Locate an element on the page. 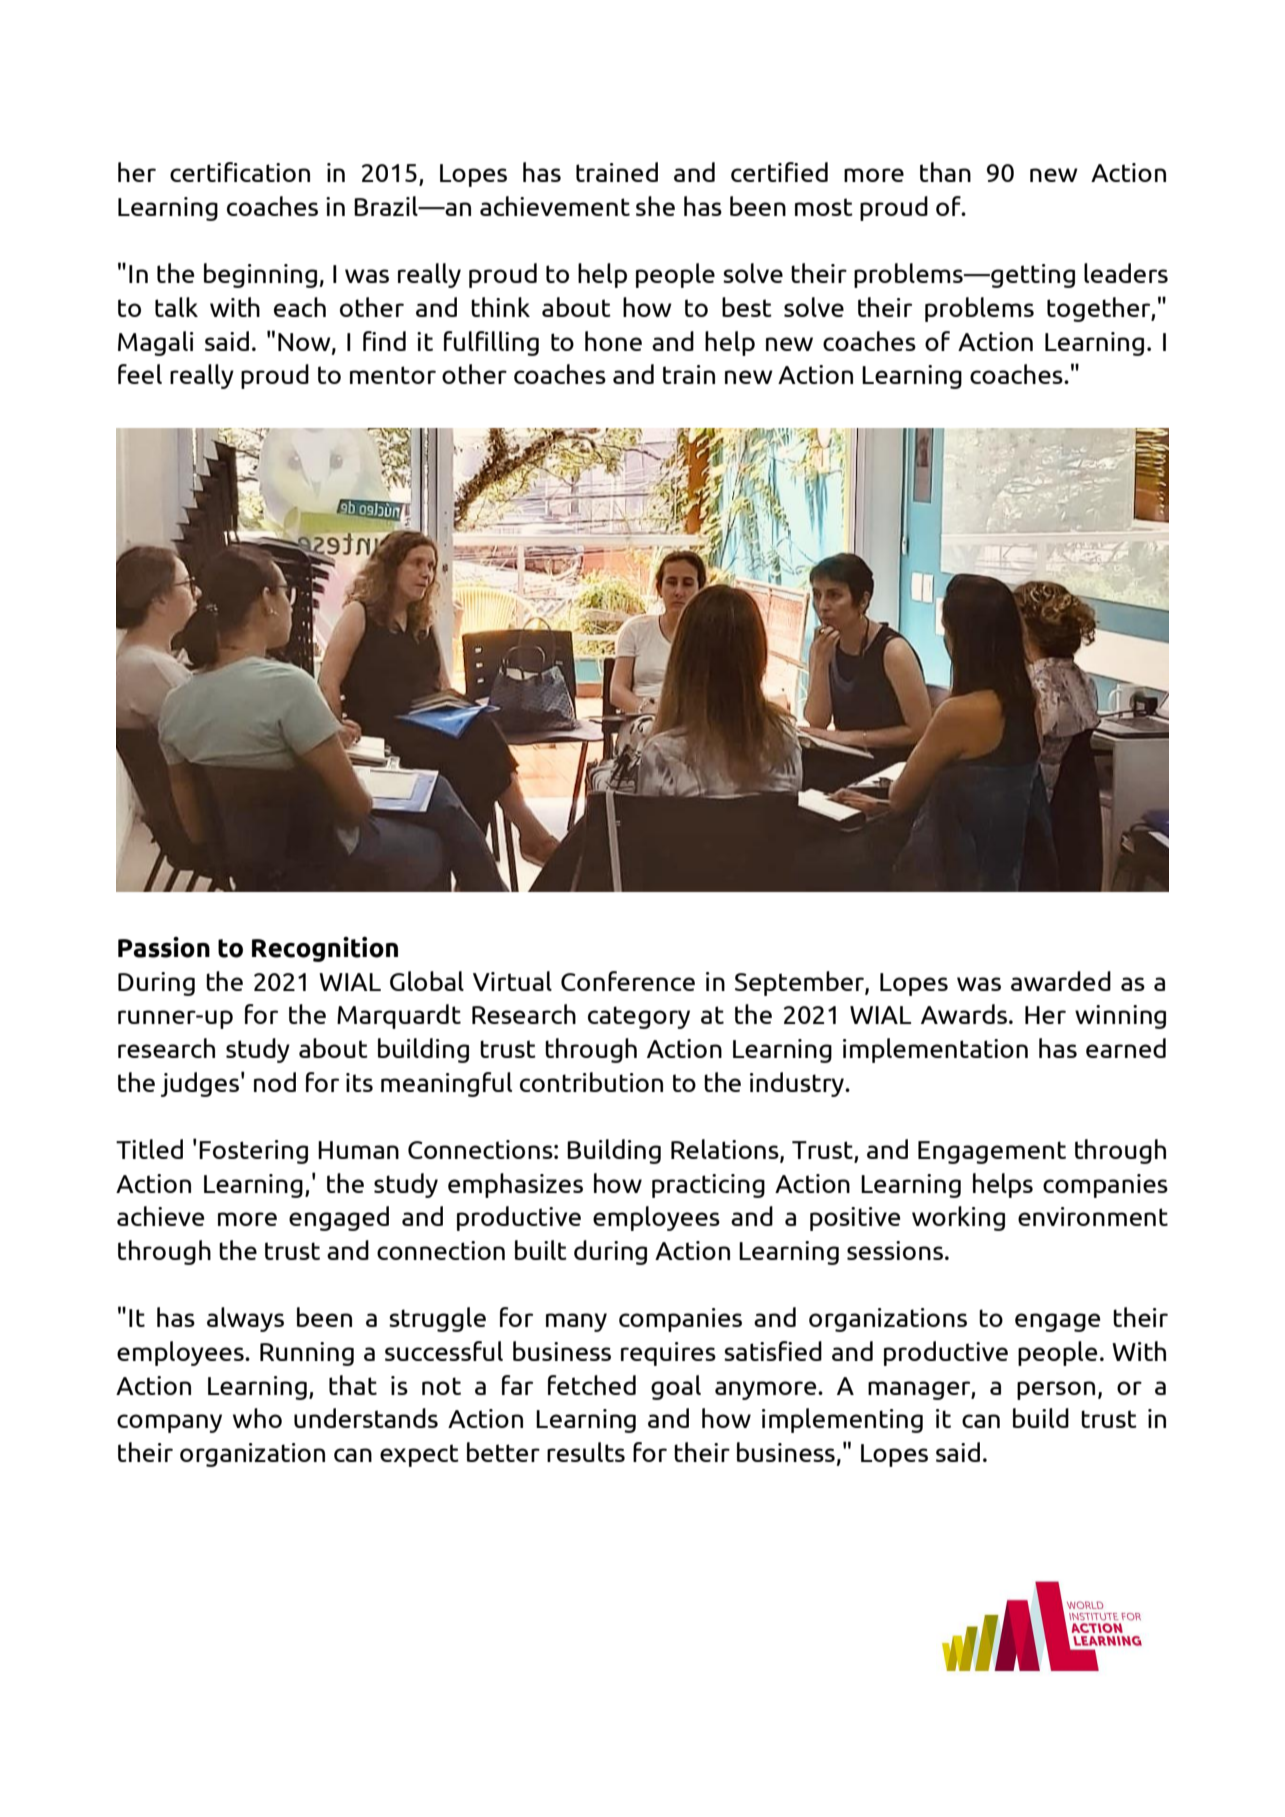 The width and height of the document is (1285, 1817). leaders is located at coordinates (1126, 273).
